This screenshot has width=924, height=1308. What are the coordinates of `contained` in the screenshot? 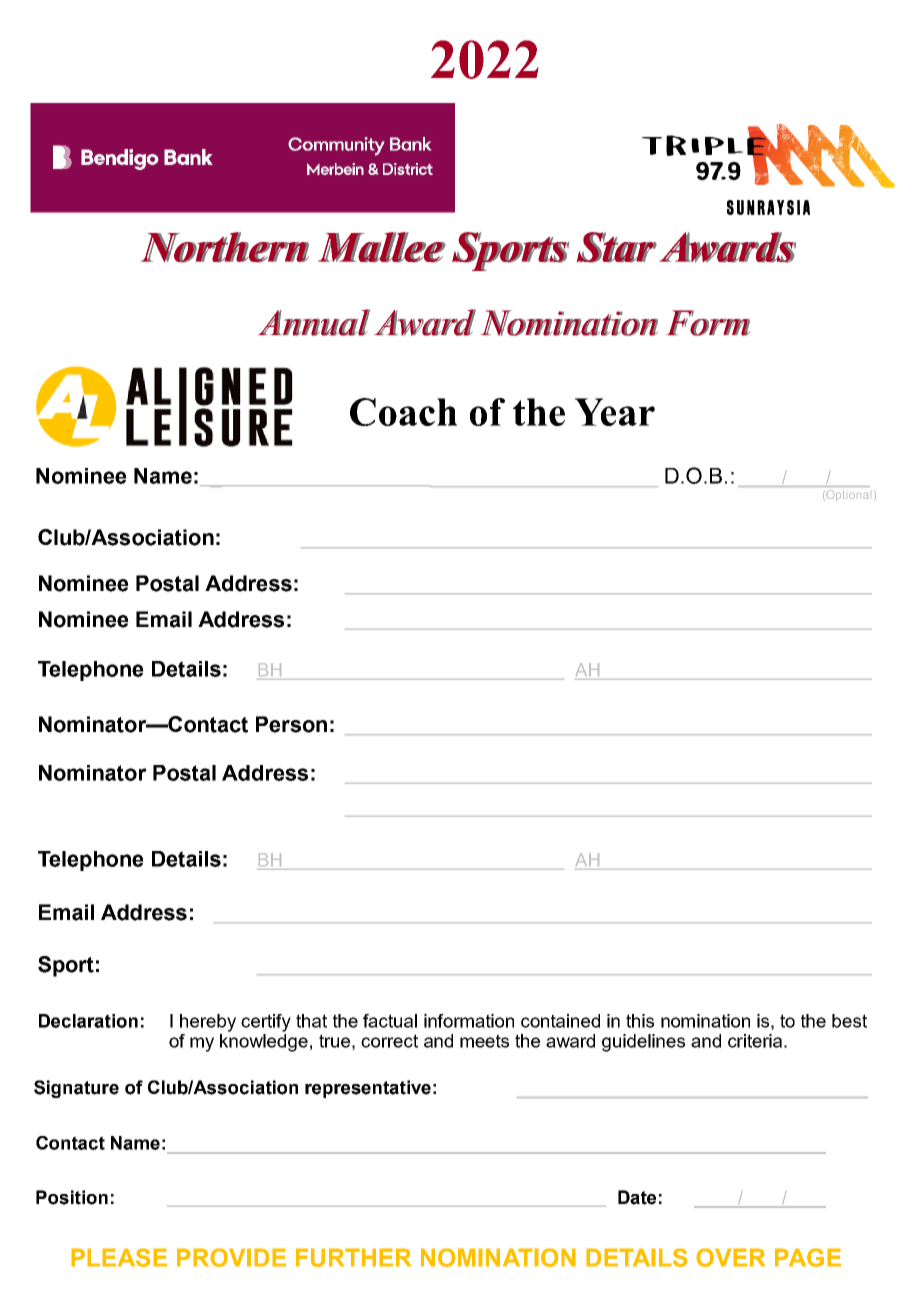 It's located at (560, 1021).
